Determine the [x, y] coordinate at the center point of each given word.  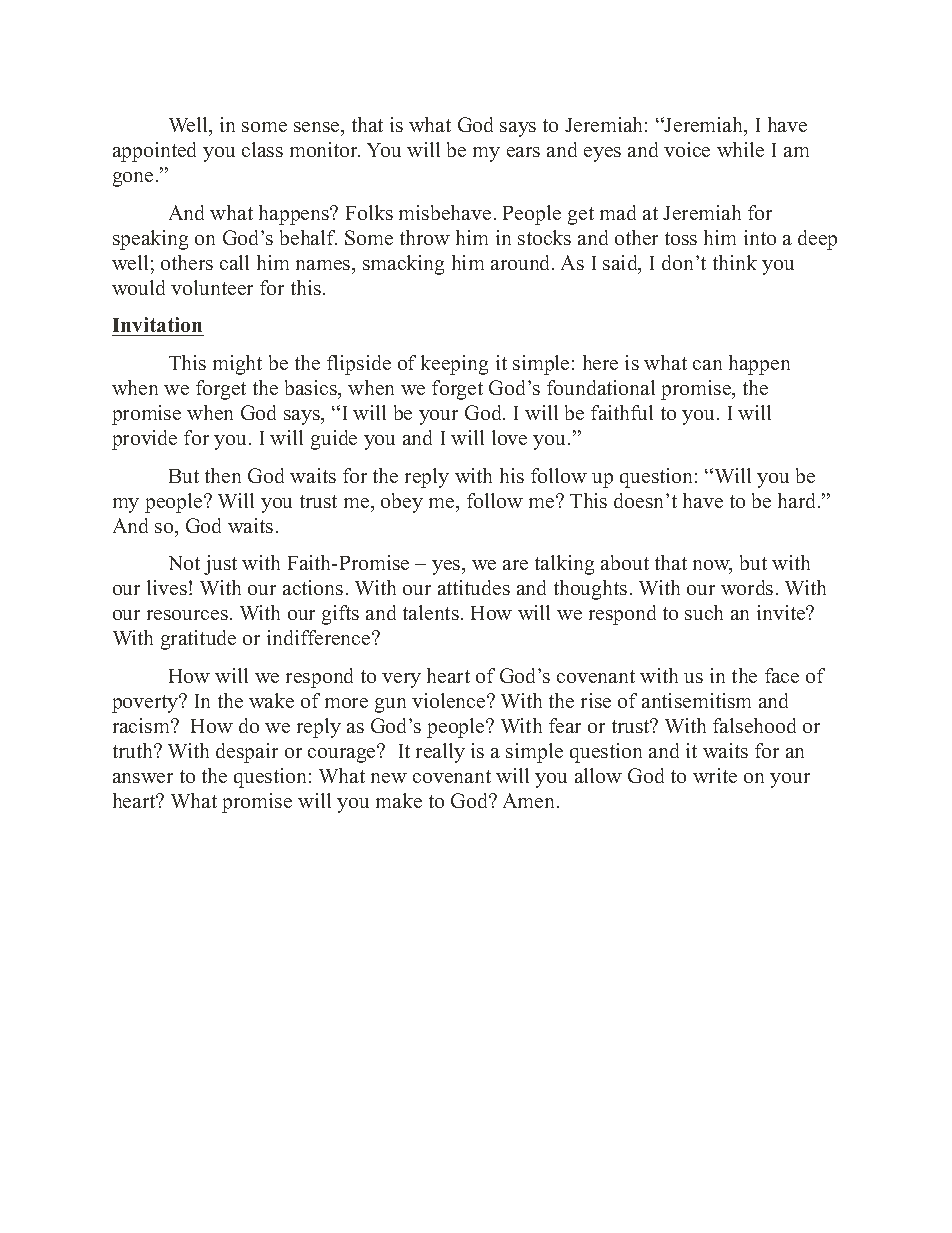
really [440, 753]
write [715, 775]
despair [247, 753]
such [704, 612]
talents [431, 612]
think [735, 262]
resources [187, 615]
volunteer [212, 287]
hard [798, 500]
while [740, 149]
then [223, 475]
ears [523, 152]
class [262, 149]
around [522, 262]
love [509, 437]
